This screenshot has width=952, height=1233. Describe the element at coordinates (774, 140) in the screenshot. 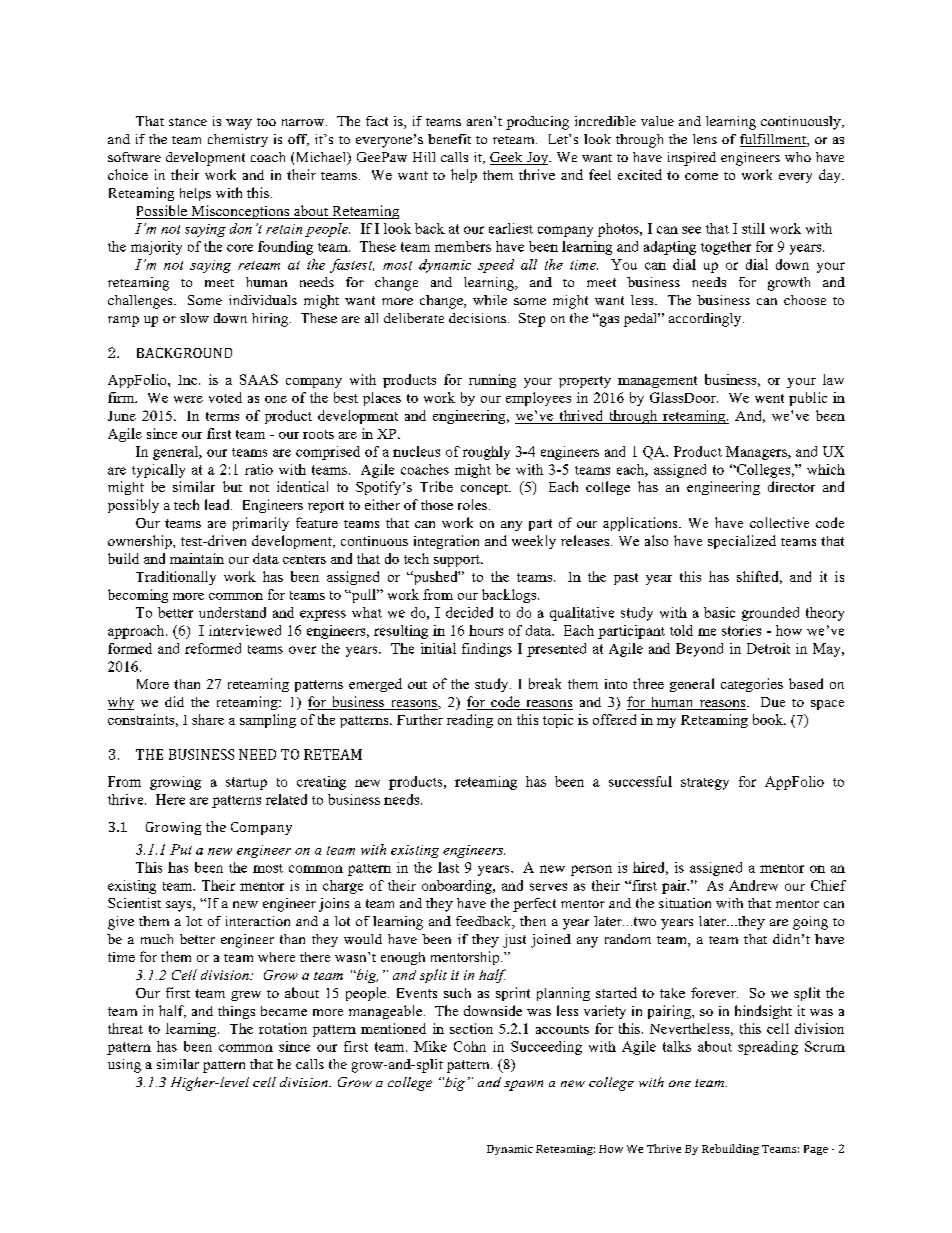

I see `fulfillment` at that location.
